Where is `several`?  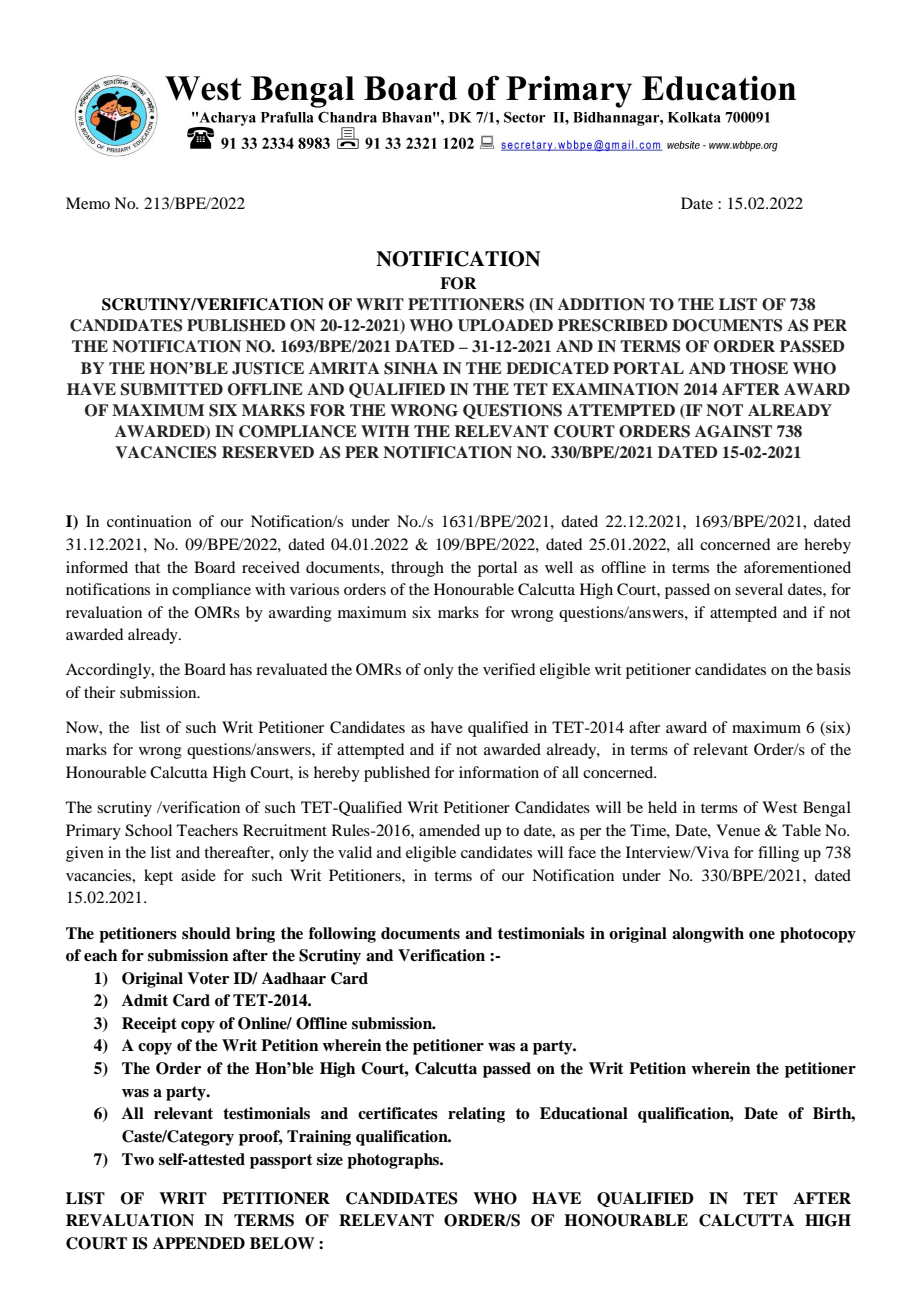 several is located at coordinates (759, 589).
